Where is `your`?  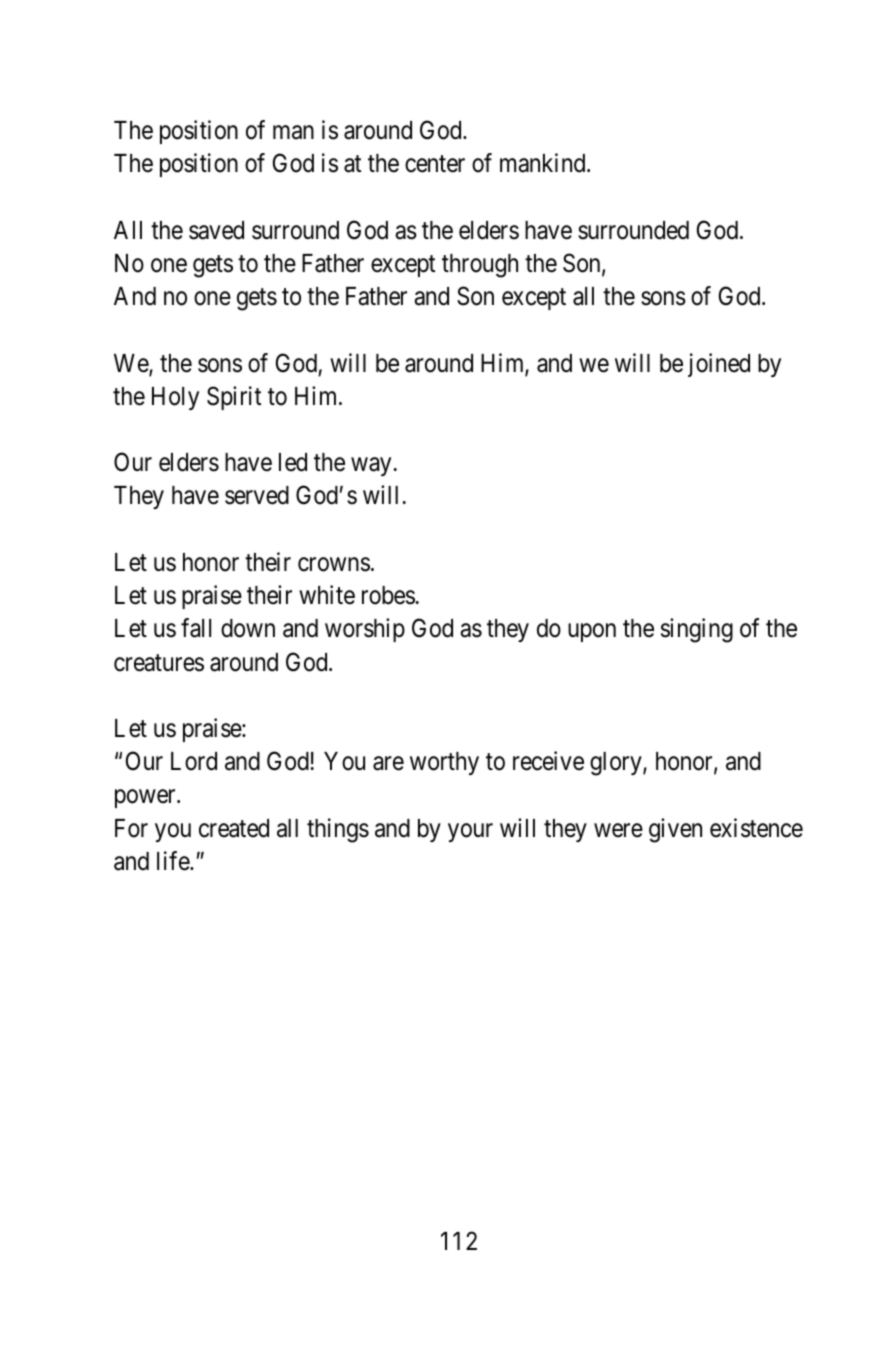 your is located at coordinates (470, 832).
